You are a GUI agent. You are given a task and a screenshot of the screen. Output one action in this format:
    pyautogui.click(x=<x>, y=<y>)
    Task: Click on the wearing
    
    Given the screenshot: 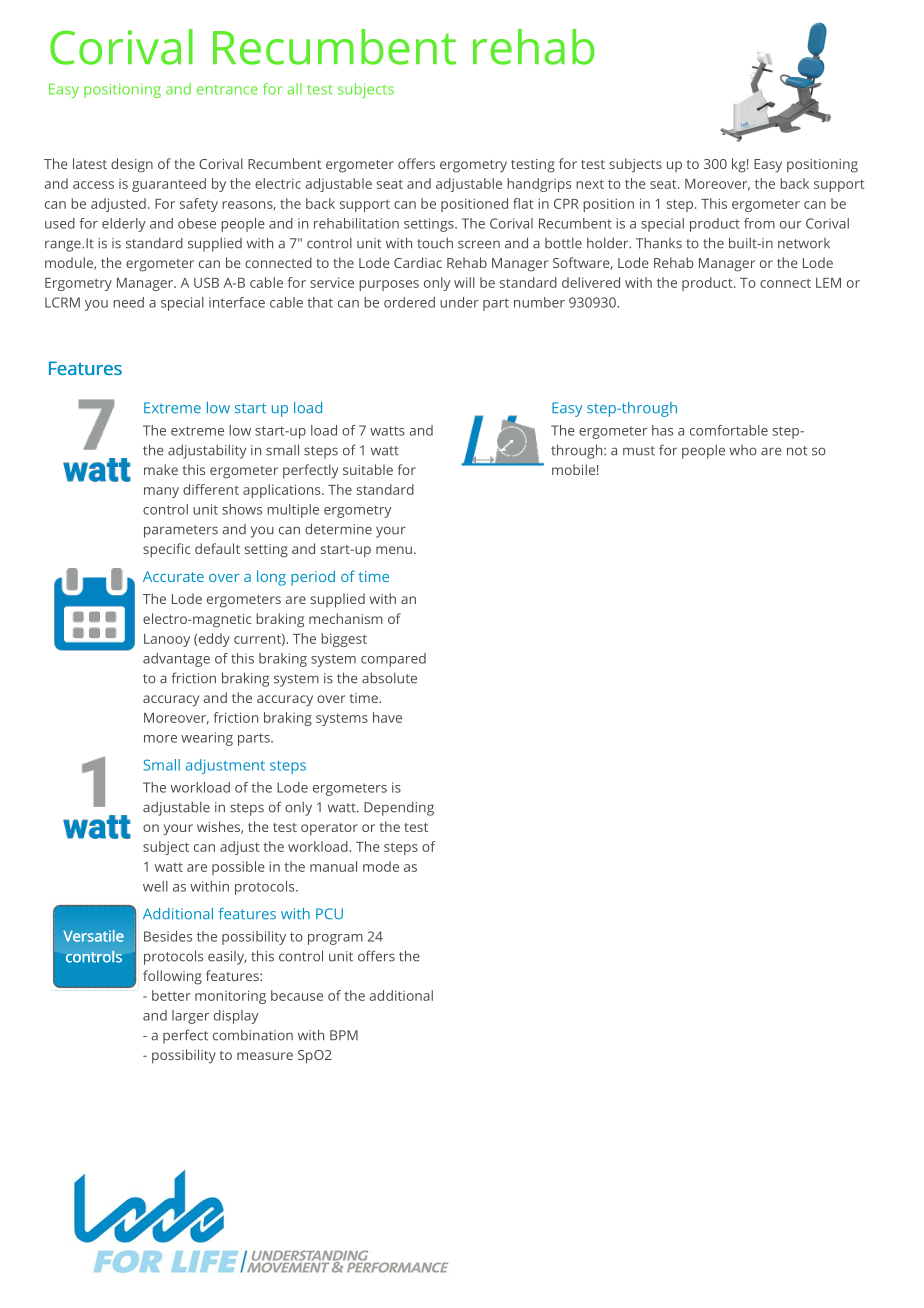 What is the action you would take?
    pyautogui.click(x=207, y=739)
